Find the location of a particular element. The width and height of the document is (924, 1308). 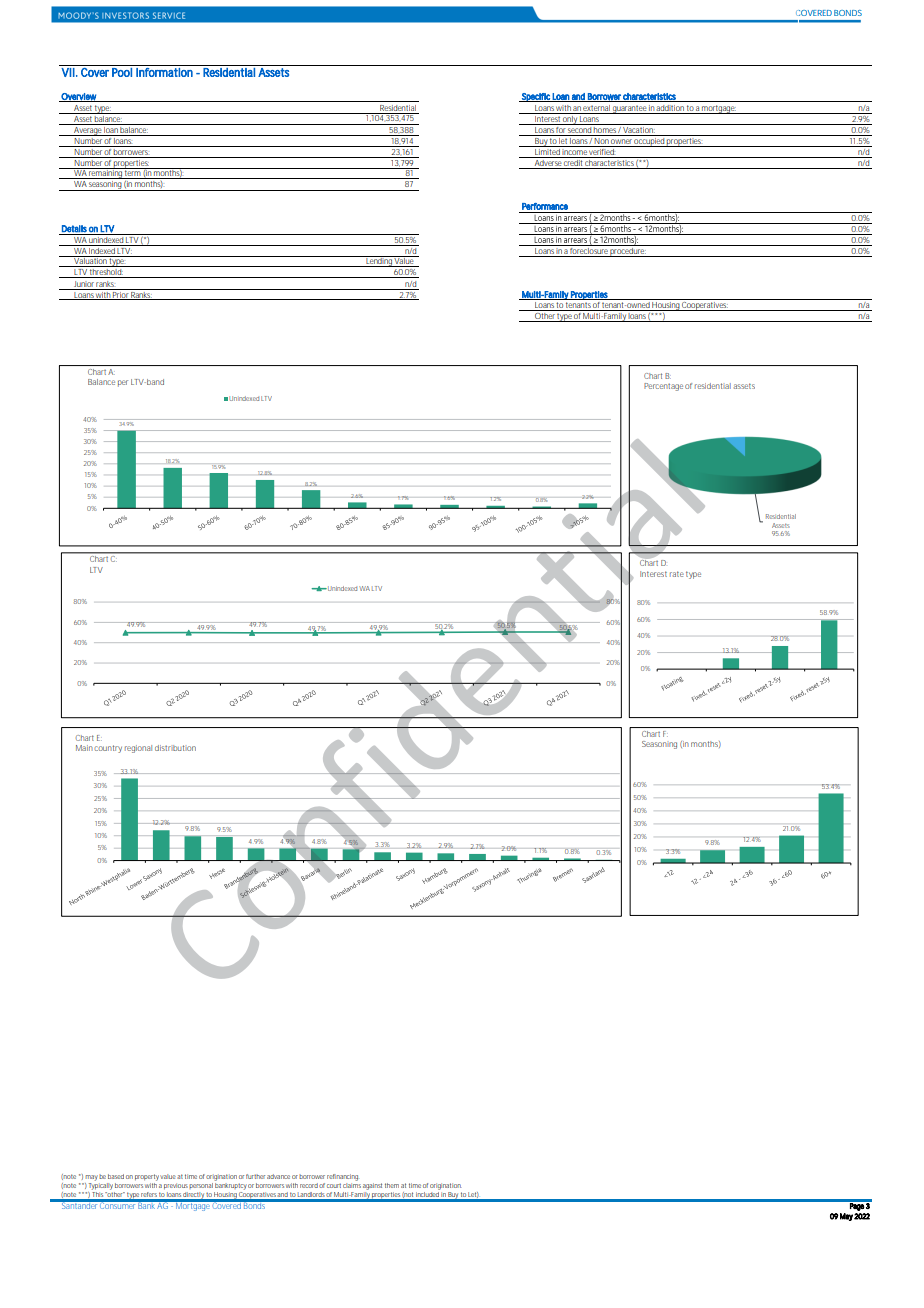

country is located at coordinates (108, 749).
